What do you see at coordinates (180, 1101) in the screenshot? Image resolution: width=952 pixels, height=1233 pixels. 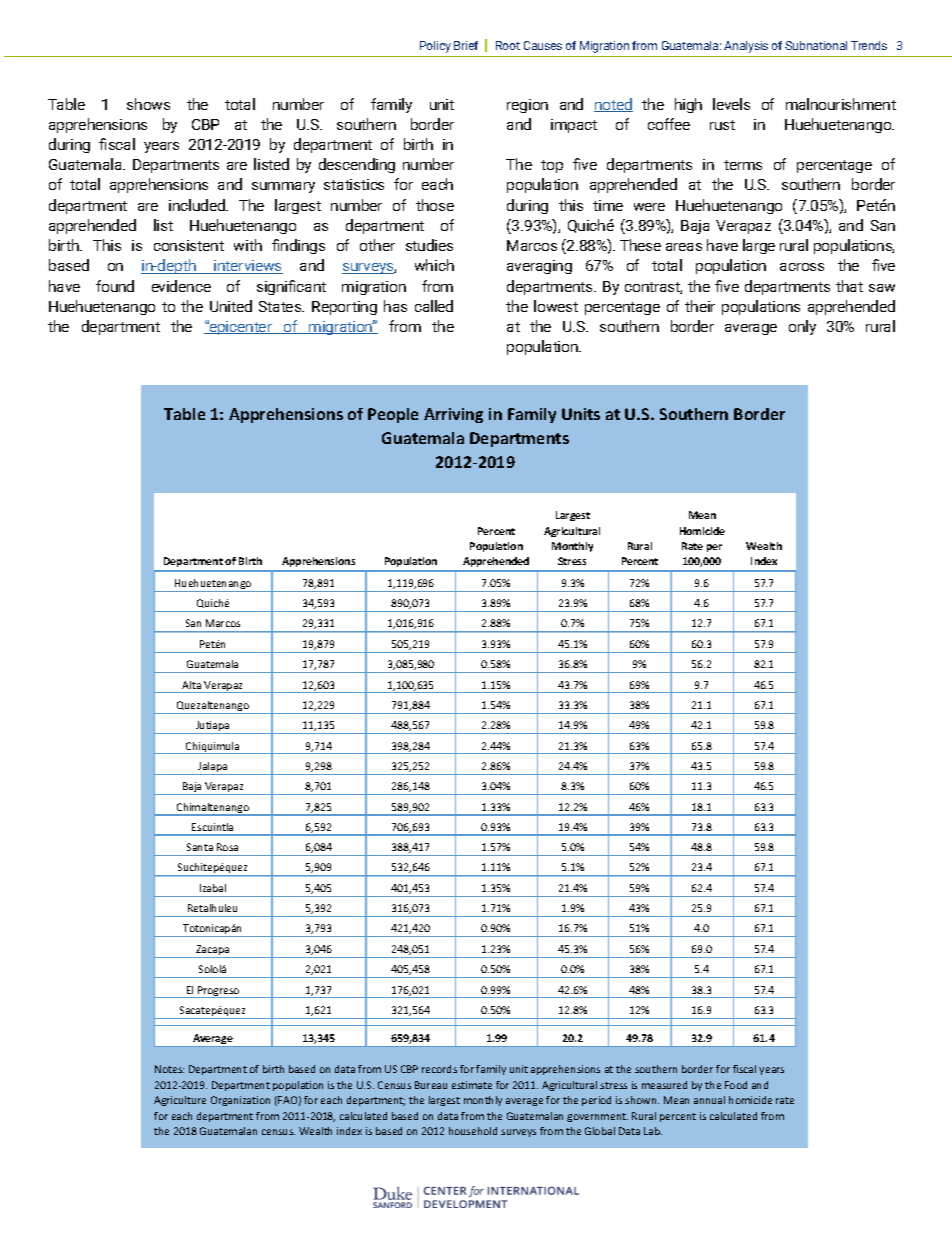 I see `Agriculture` at bounding box center [180, 1101].
